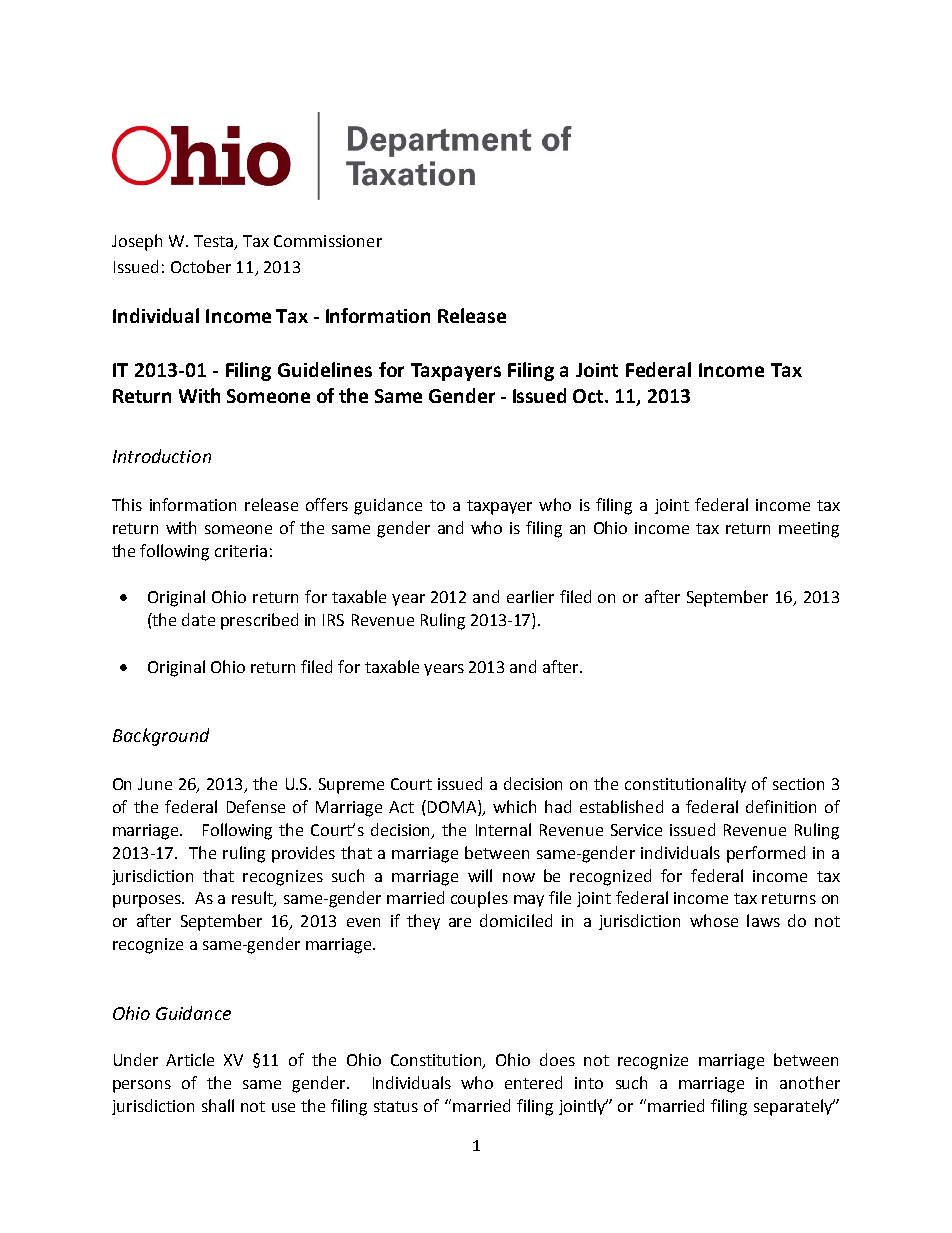  Describe the element at coordinates (530, 596) in the image. I see `earlier` at that location.
